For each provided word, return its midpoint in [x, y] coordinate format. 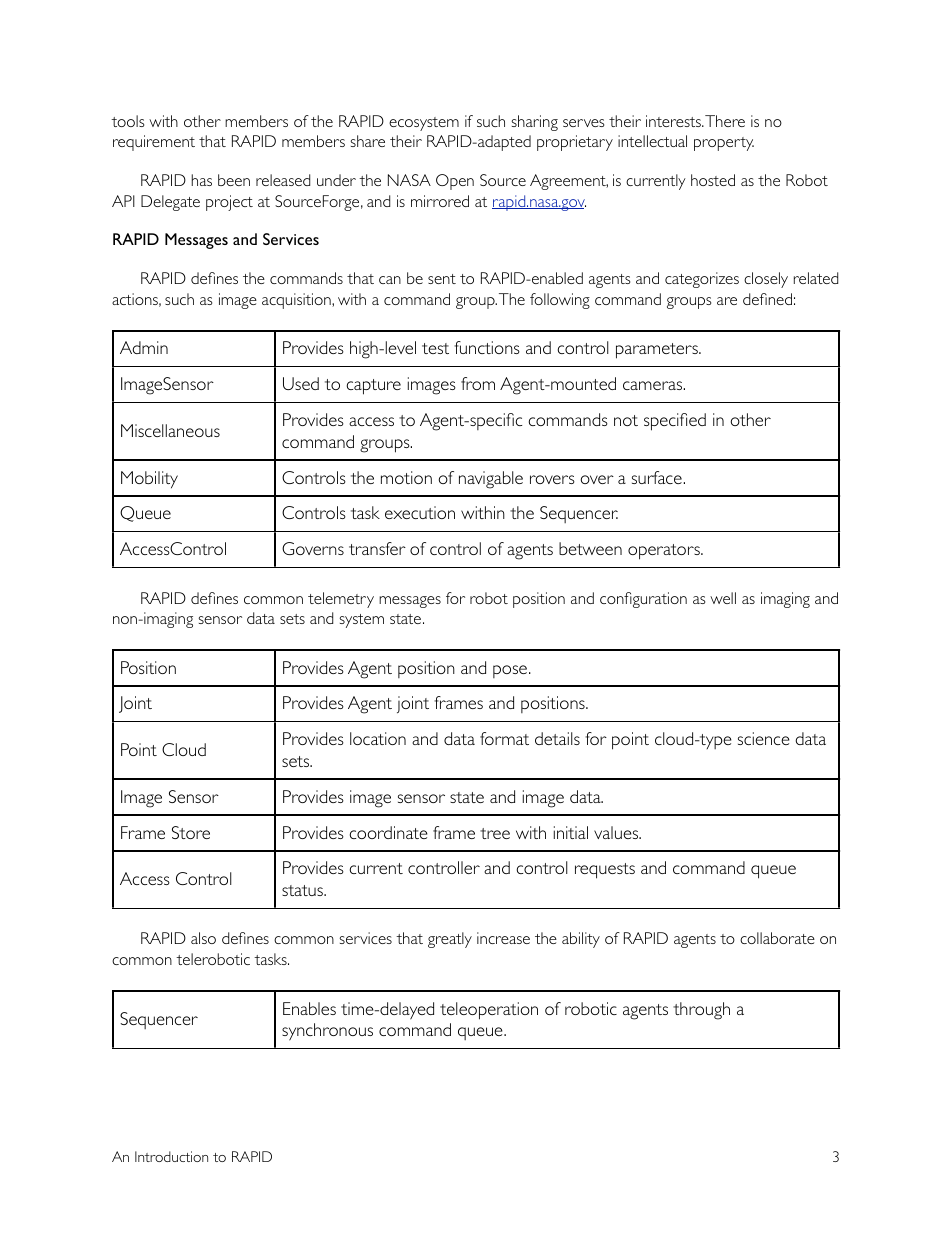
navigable [491, 480]
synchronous [327, 1032]
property [724, 144]
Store [191, 832]
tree [495, 833]
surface [658, 477]
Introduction [171, 1156]
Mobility [149, 480]
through [701, 1011]
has [201, 180]
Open [455, 182]
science [764, 738]
